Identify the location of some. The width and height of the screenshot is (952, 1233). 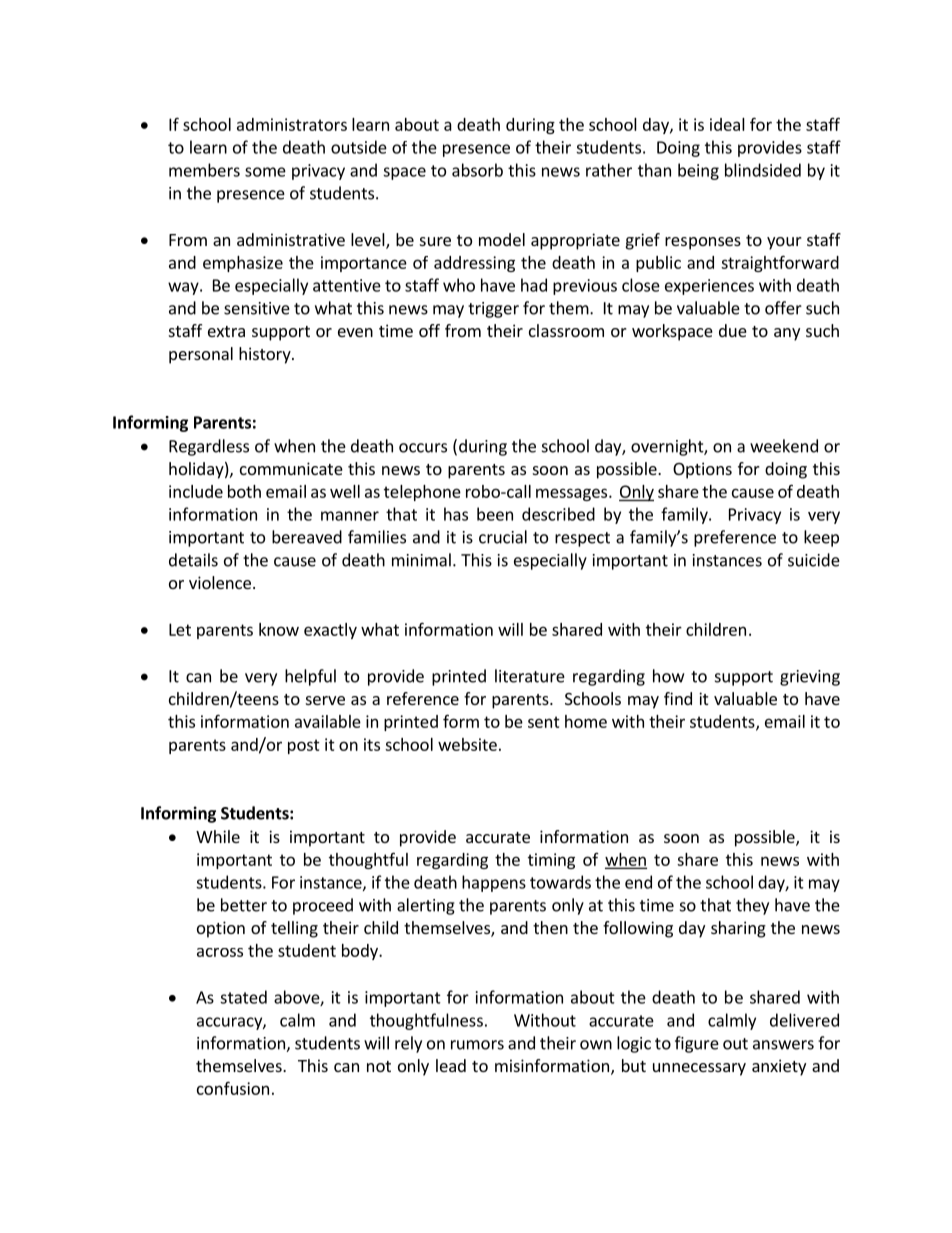
(265, 172).
